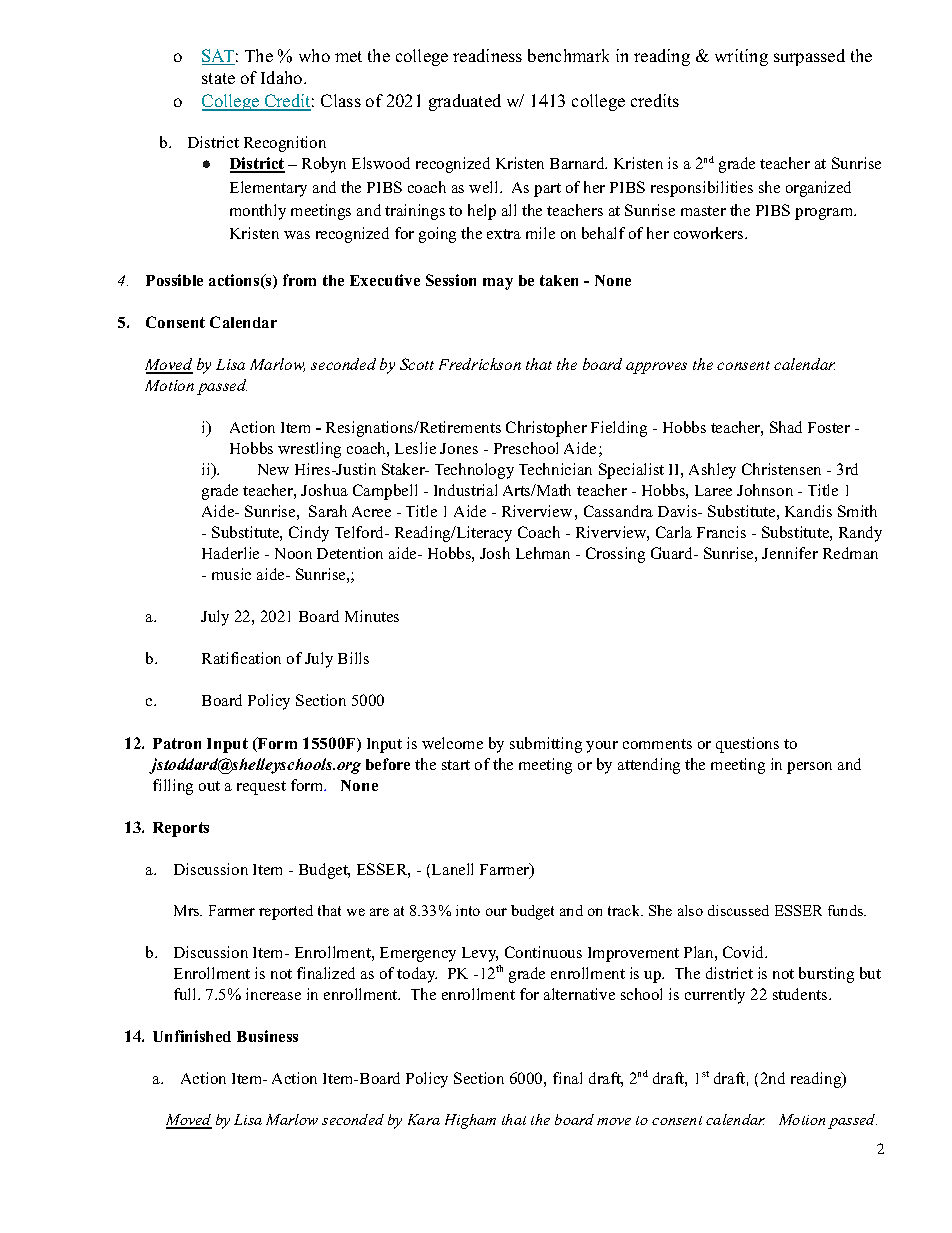 This image has width=952, height=1233. Describe the element at coordinates (299, 280) in the image. I see `from` at that location.
